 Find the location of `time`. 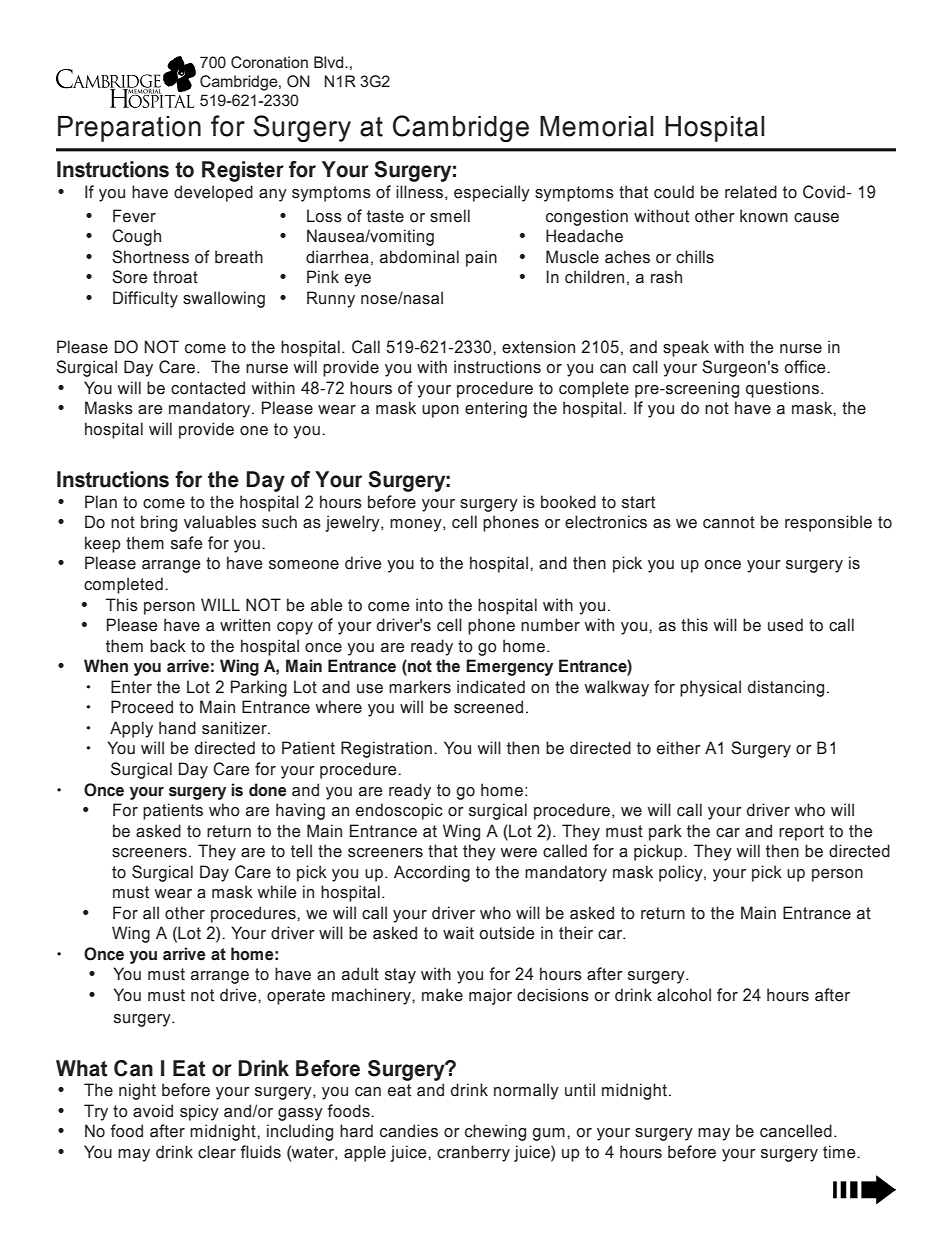

time is located at coordinates (840, 1152).
